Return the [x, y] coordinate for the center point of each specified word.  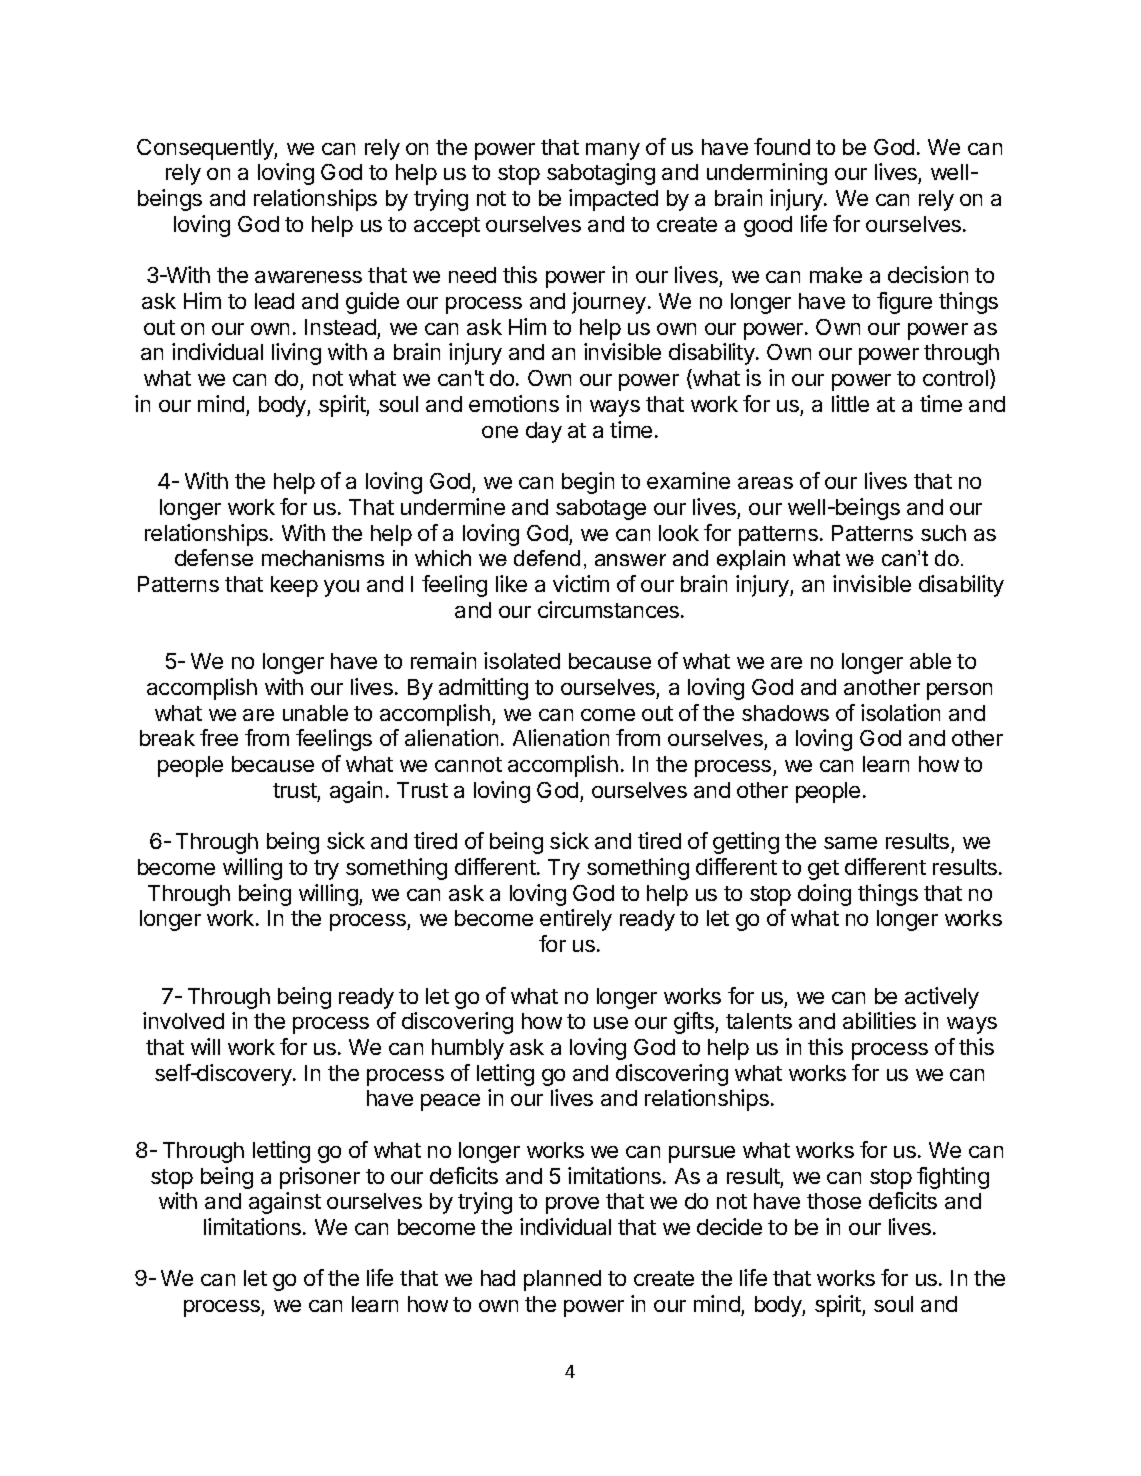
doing [824, 895]
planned [562, 1280]
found [782, 146]
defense [214, 557]
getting [746, 843]
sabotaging [601, 174]
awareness [308, 277]
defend [547, 558]
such [943, 533]
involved [183, 1020]
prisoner [320, 1178]
